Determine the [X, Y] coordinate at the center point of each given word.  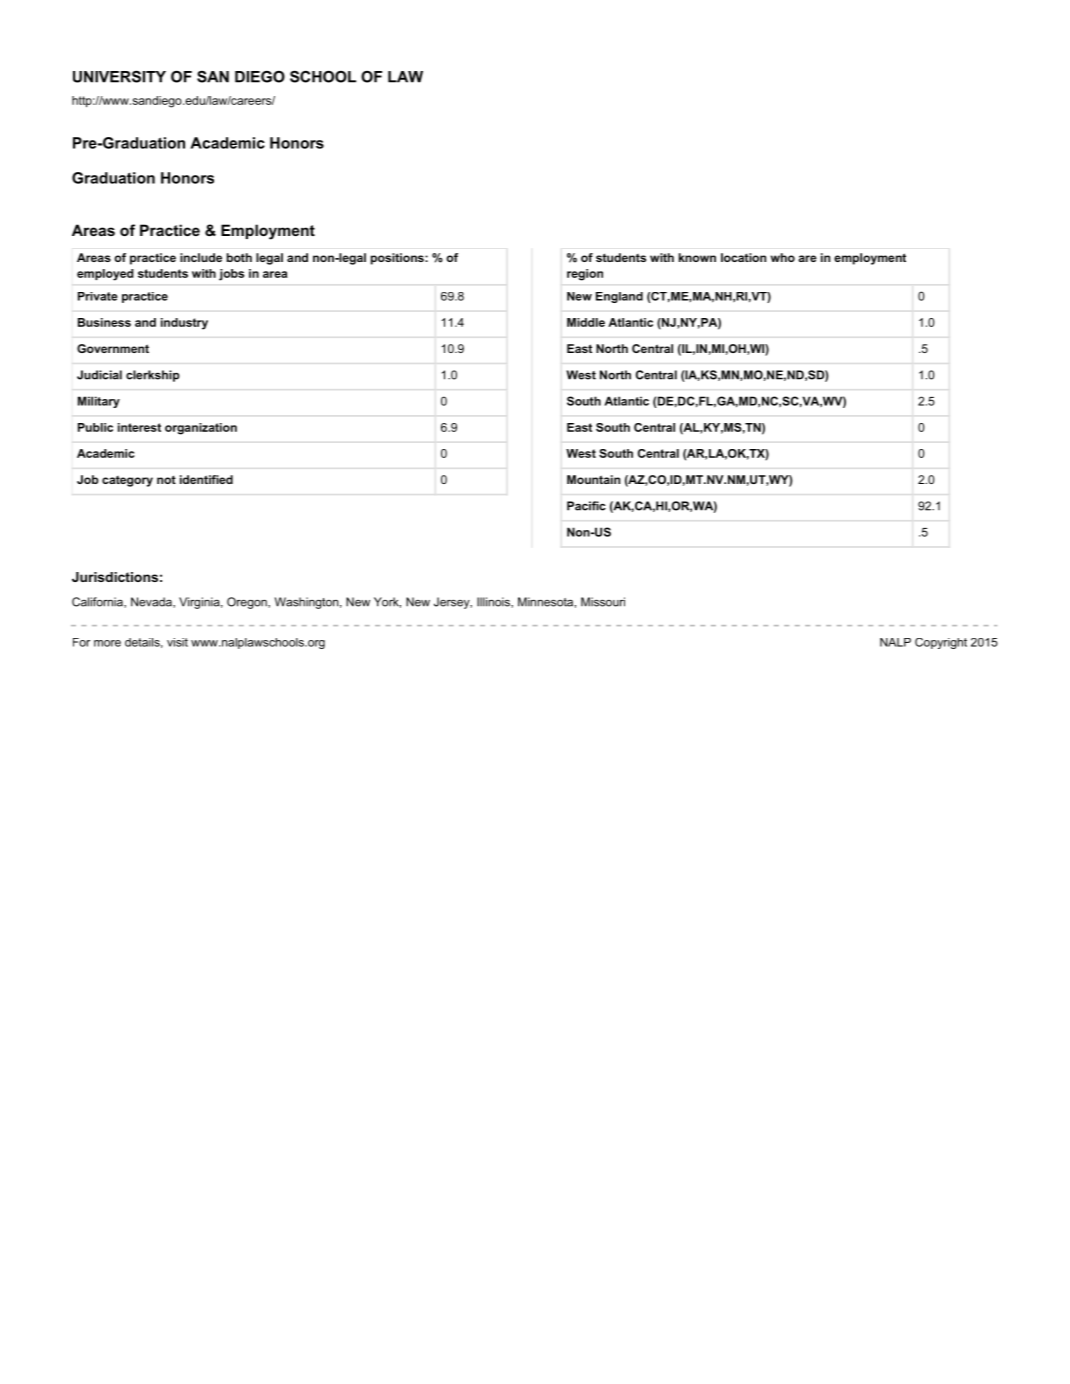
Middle [586, 322]
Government [113, 348]
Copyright [941, 643]
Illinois [494, 602]
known [697, 257]
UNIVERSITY [119, 77]
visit [177, 642]
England [619, 297]
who [783, 257]
